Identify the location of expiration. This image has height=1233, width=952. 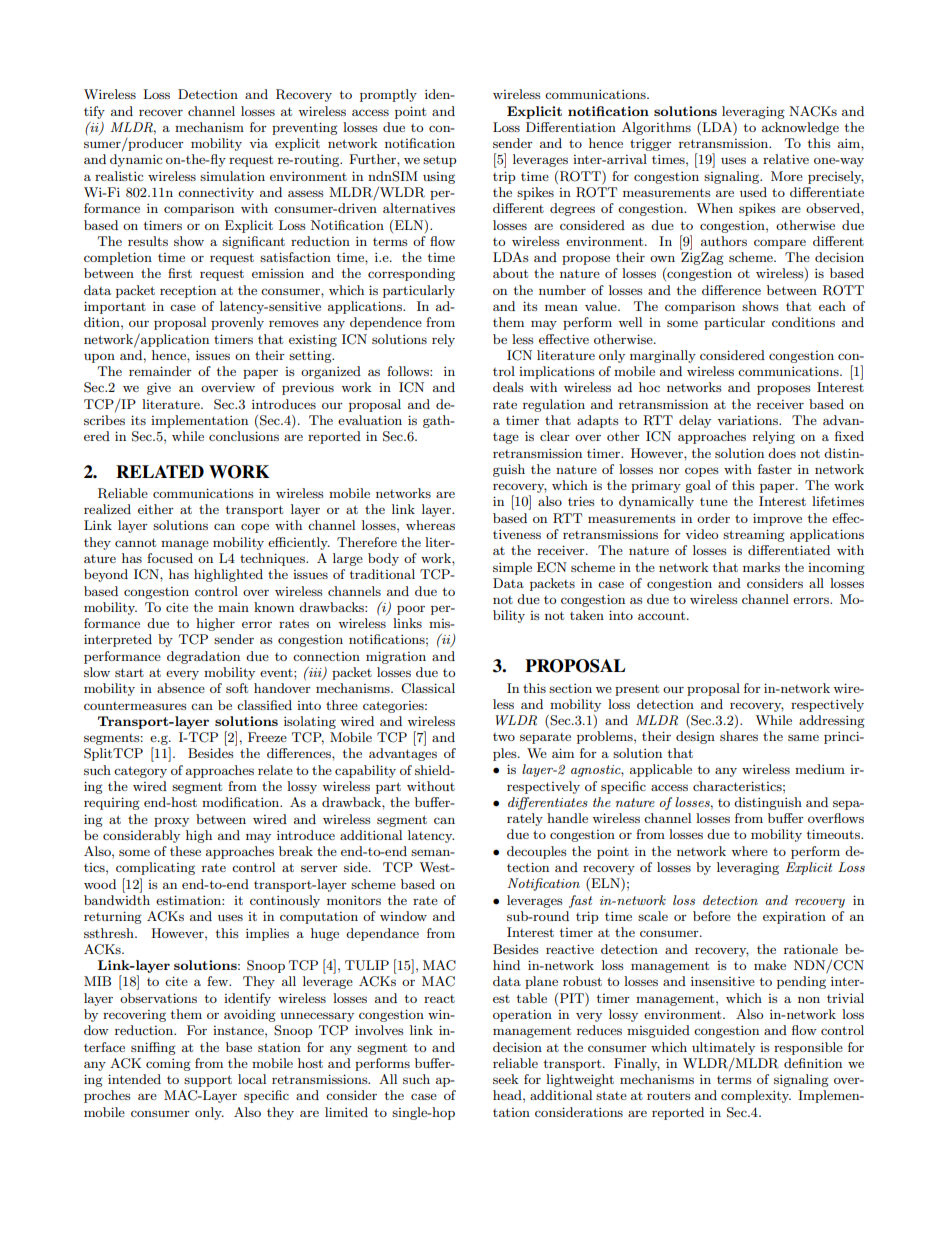
(794, 917).
